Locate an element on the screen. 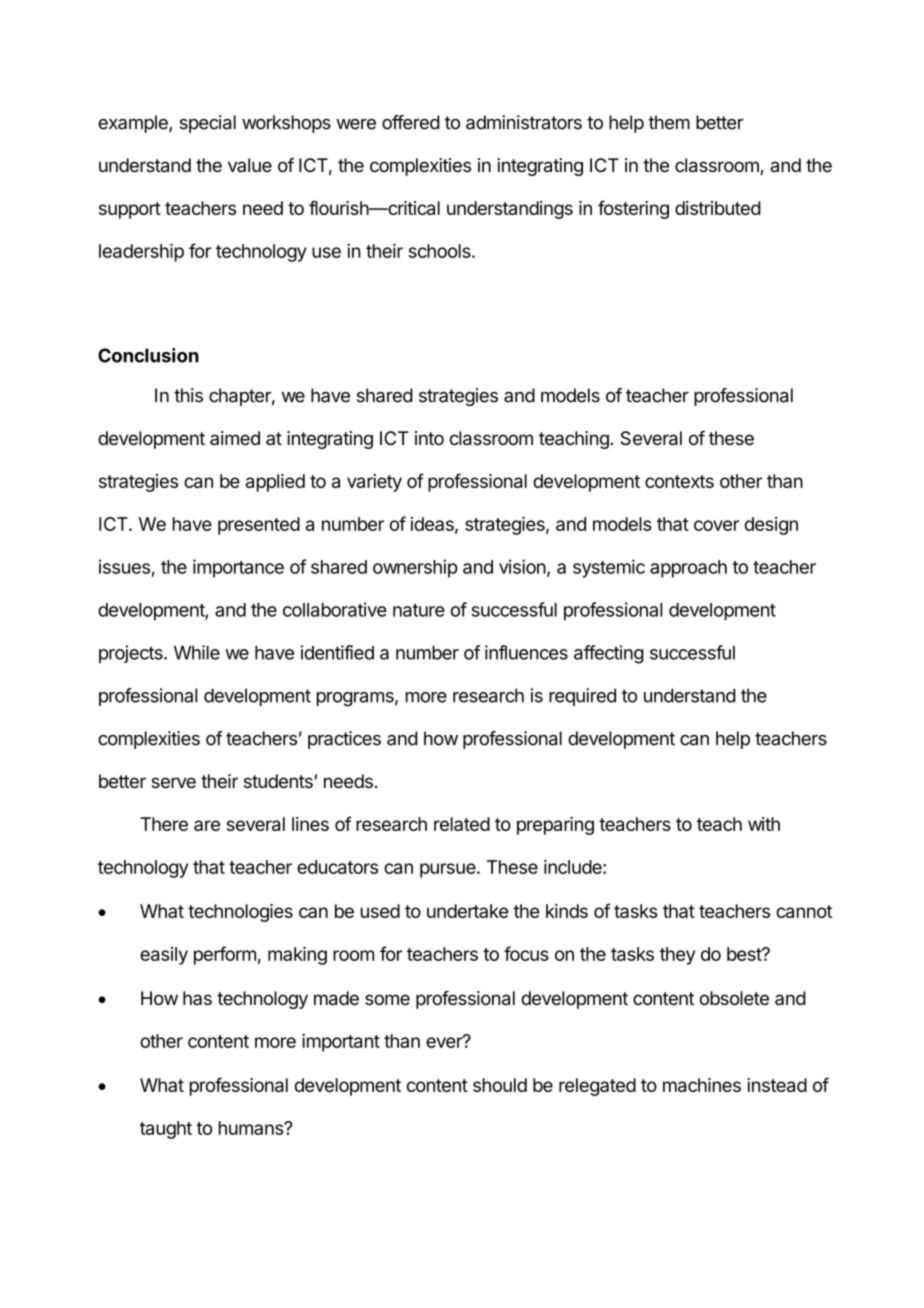 The image size is (924, 1308). nature is located at coordinates (419, 610).
